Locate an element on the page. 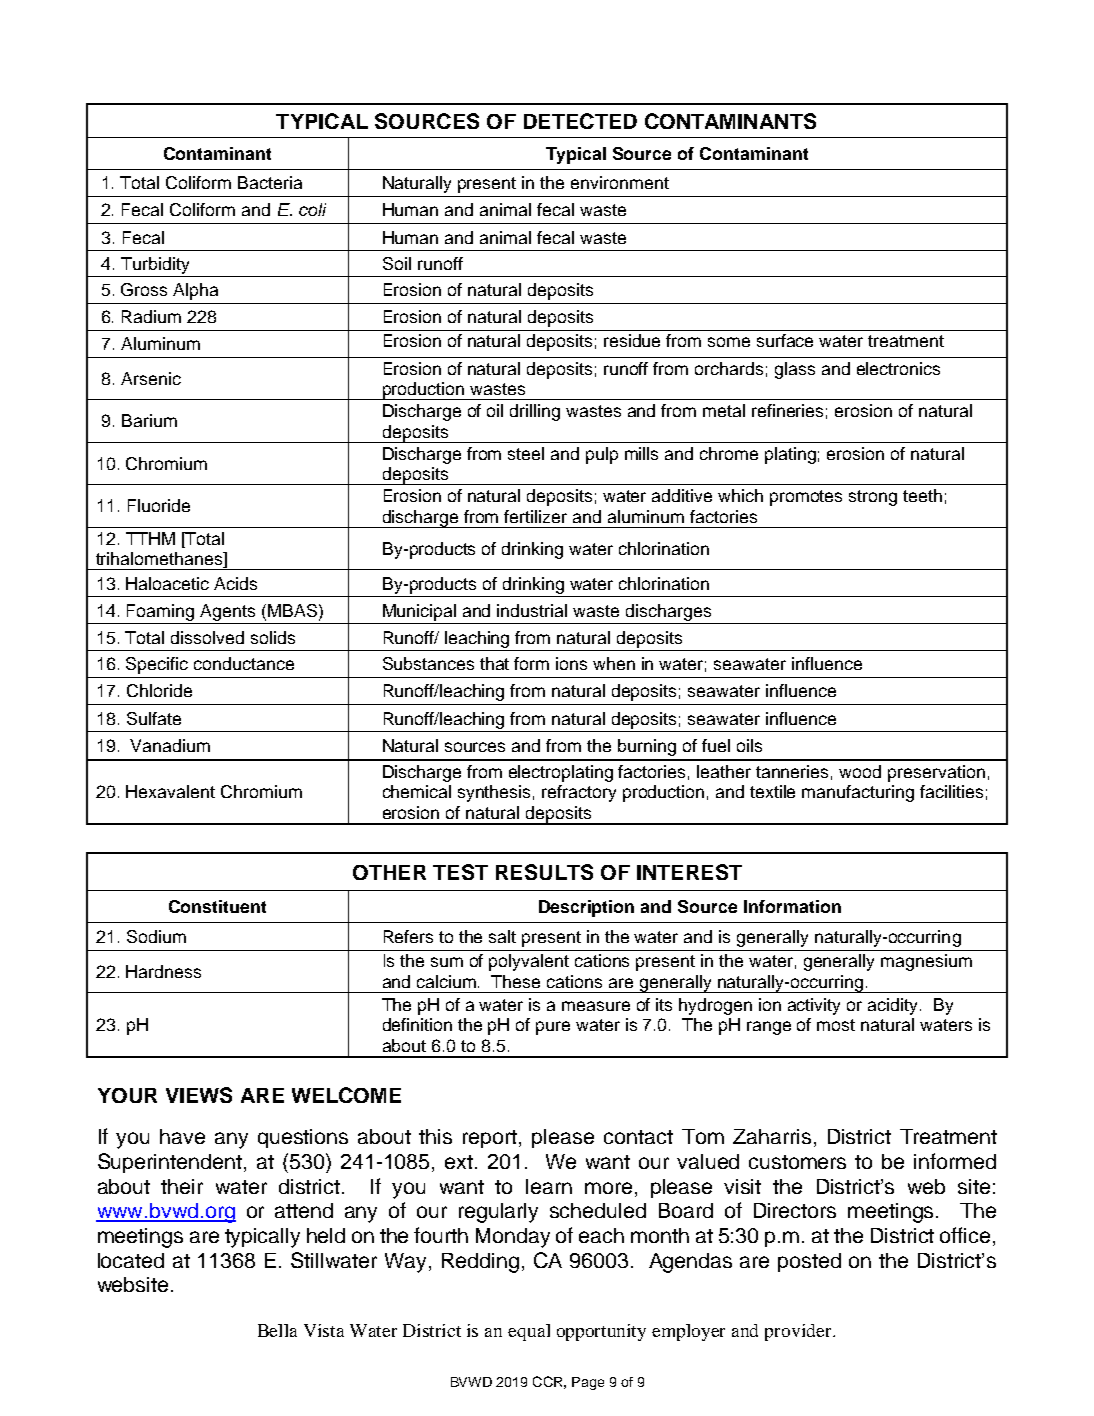 This page has height=1416, width=1094. Bacteria is located at coordinates (270, 182).
